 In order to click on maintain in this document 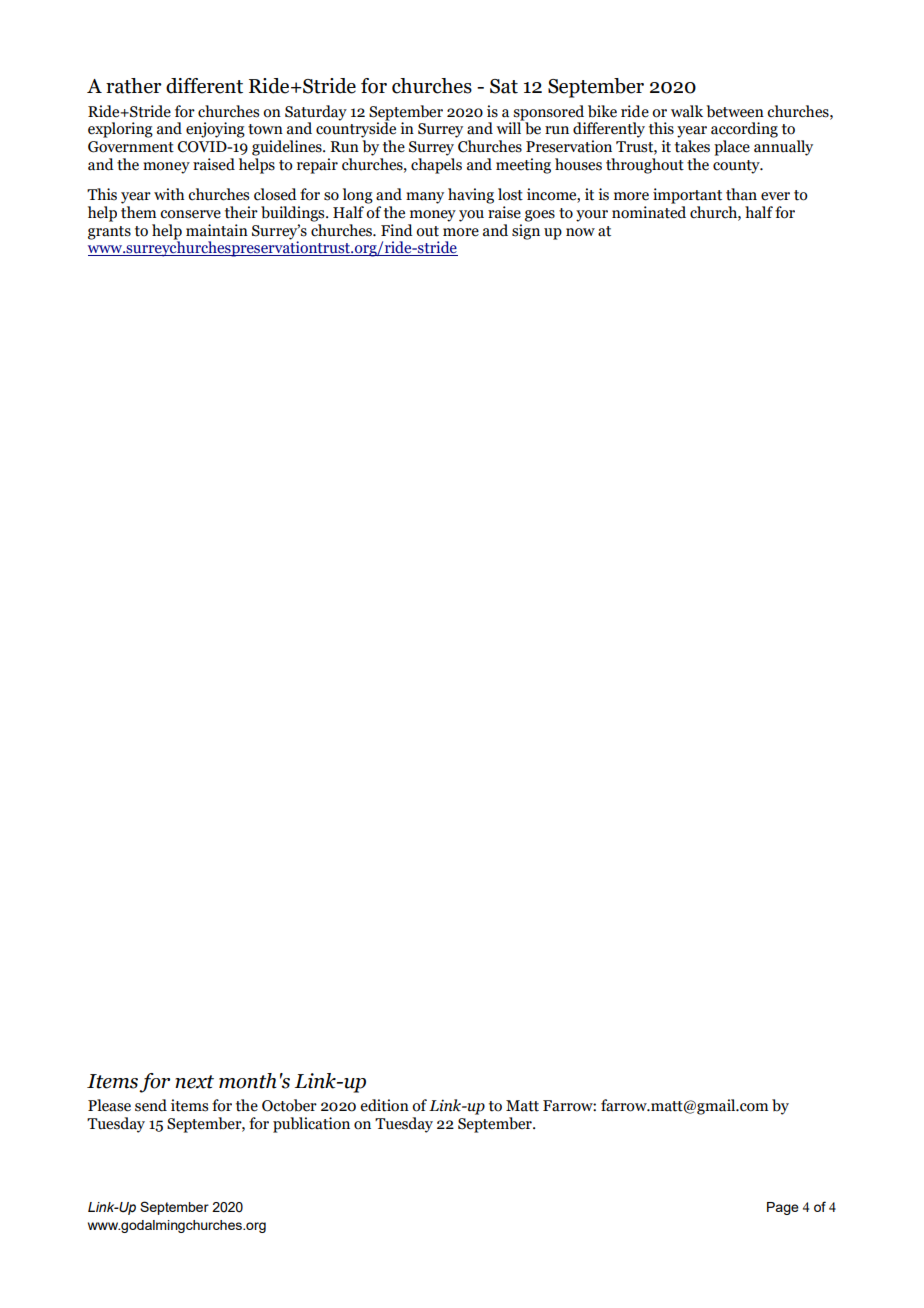, I will do `click(217, 230)`.
